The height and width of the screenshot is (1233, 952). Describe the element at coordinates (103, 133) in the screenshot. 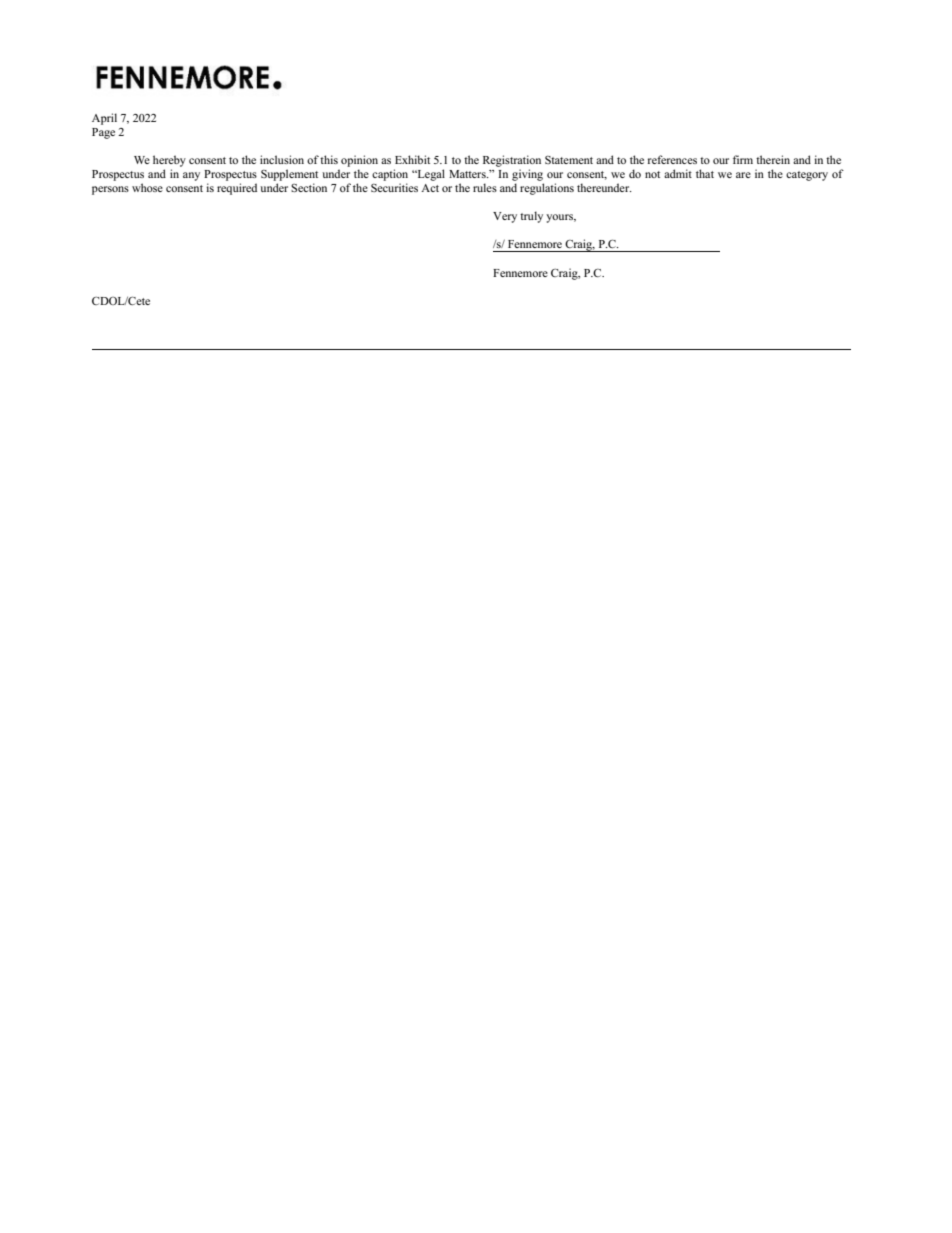

I see `Page` at that location.
